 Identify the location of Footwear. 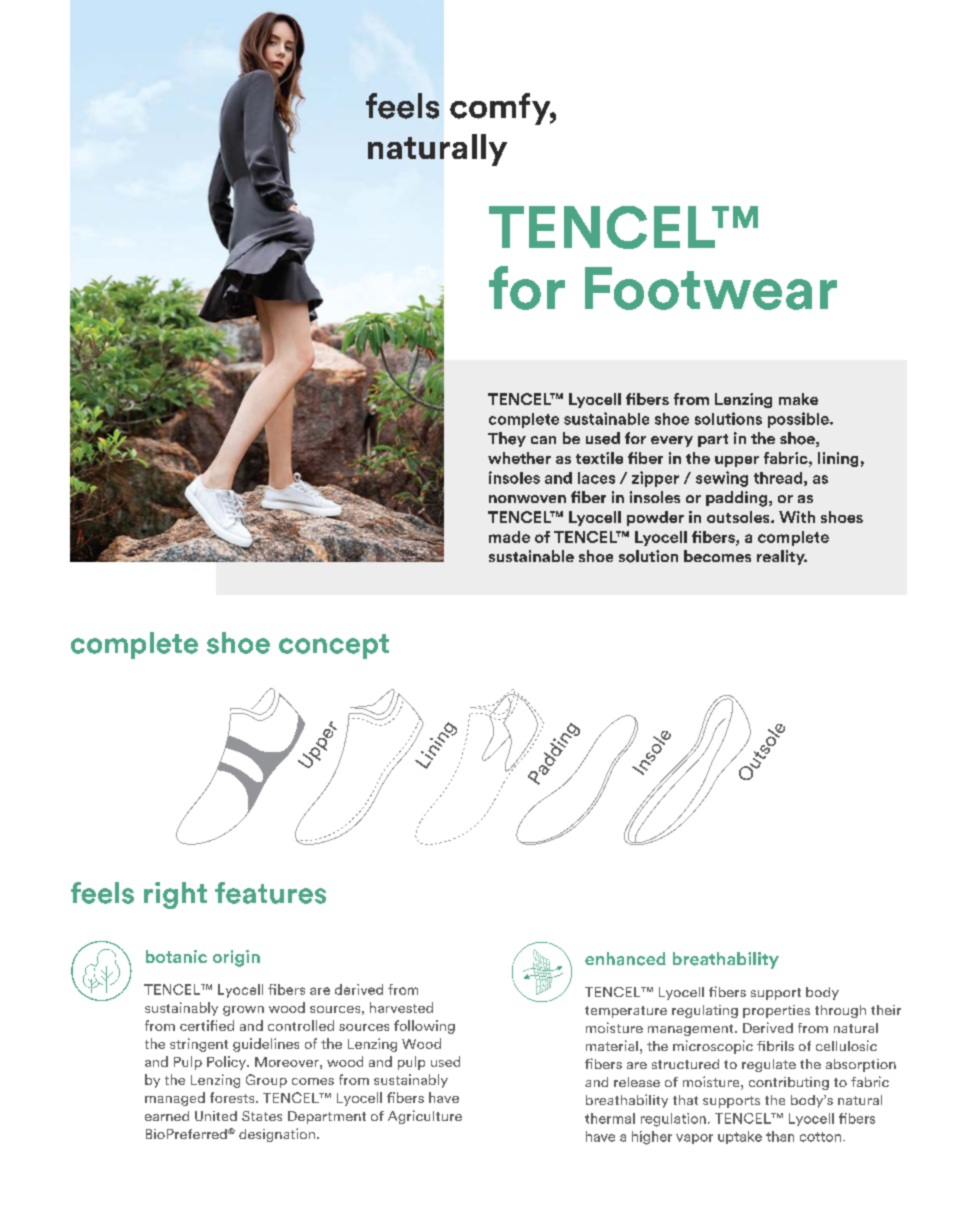
(711, 288).
